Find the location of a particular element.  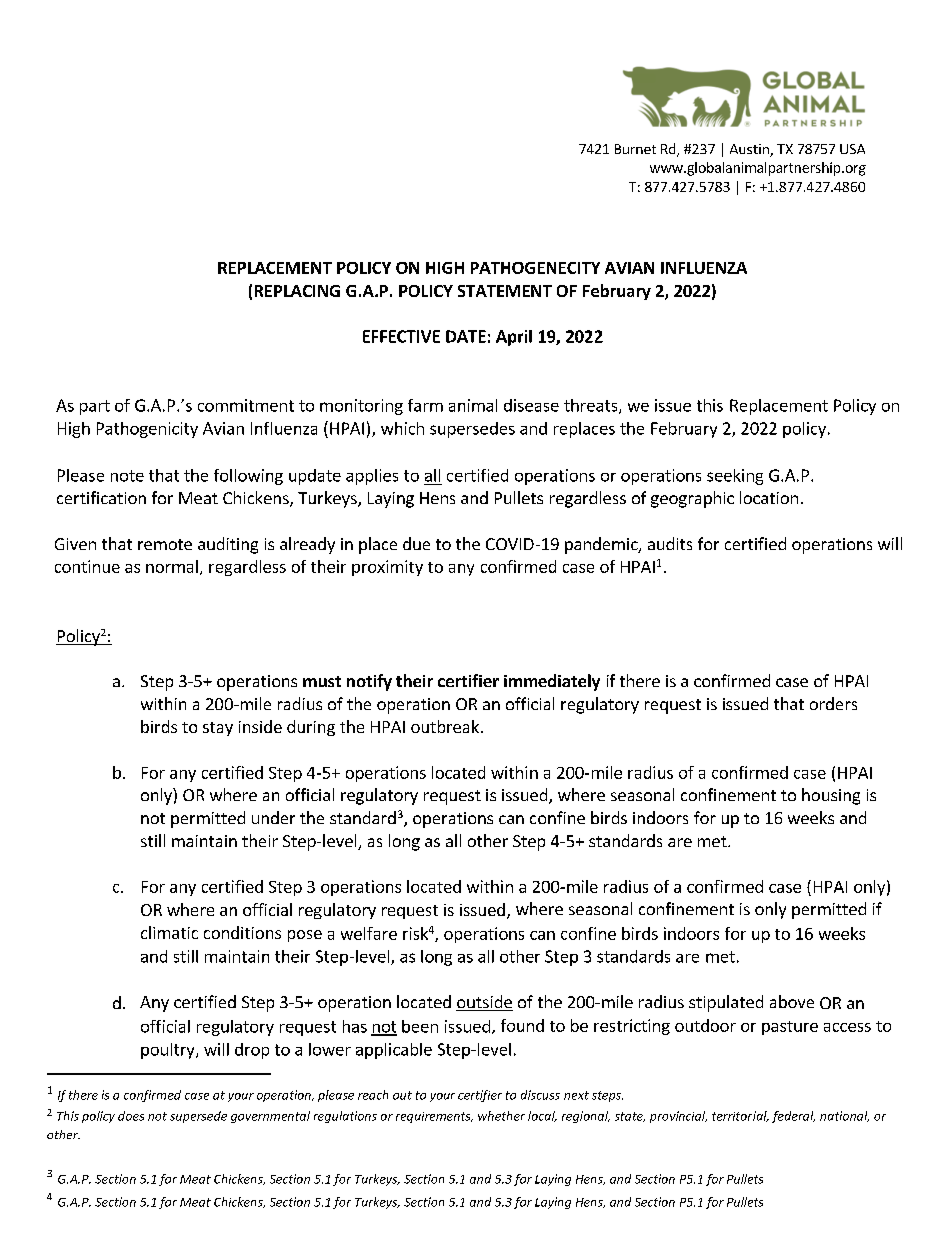

orders is located at coordinates (833, 703).
